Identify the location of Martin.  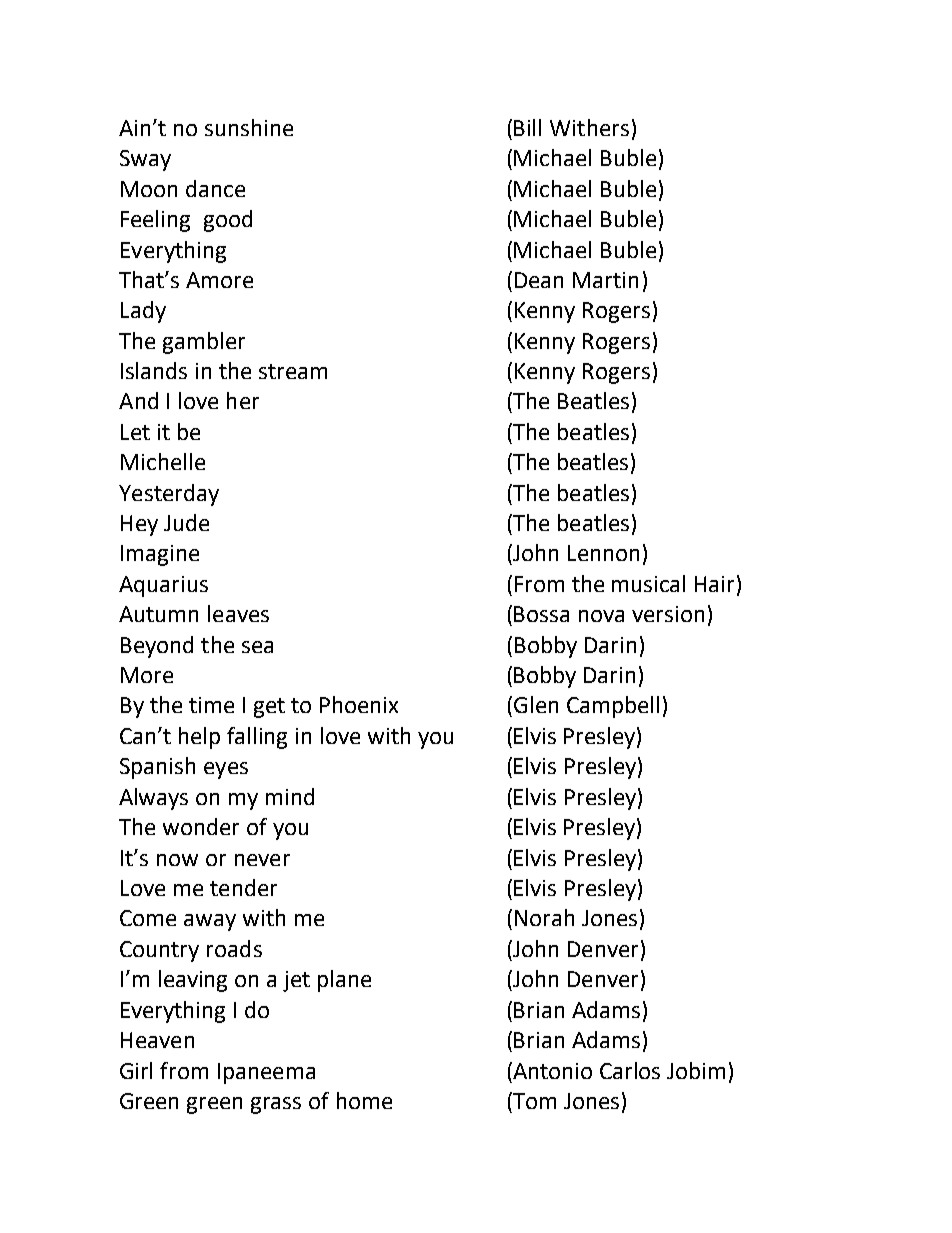
(605, 280).
